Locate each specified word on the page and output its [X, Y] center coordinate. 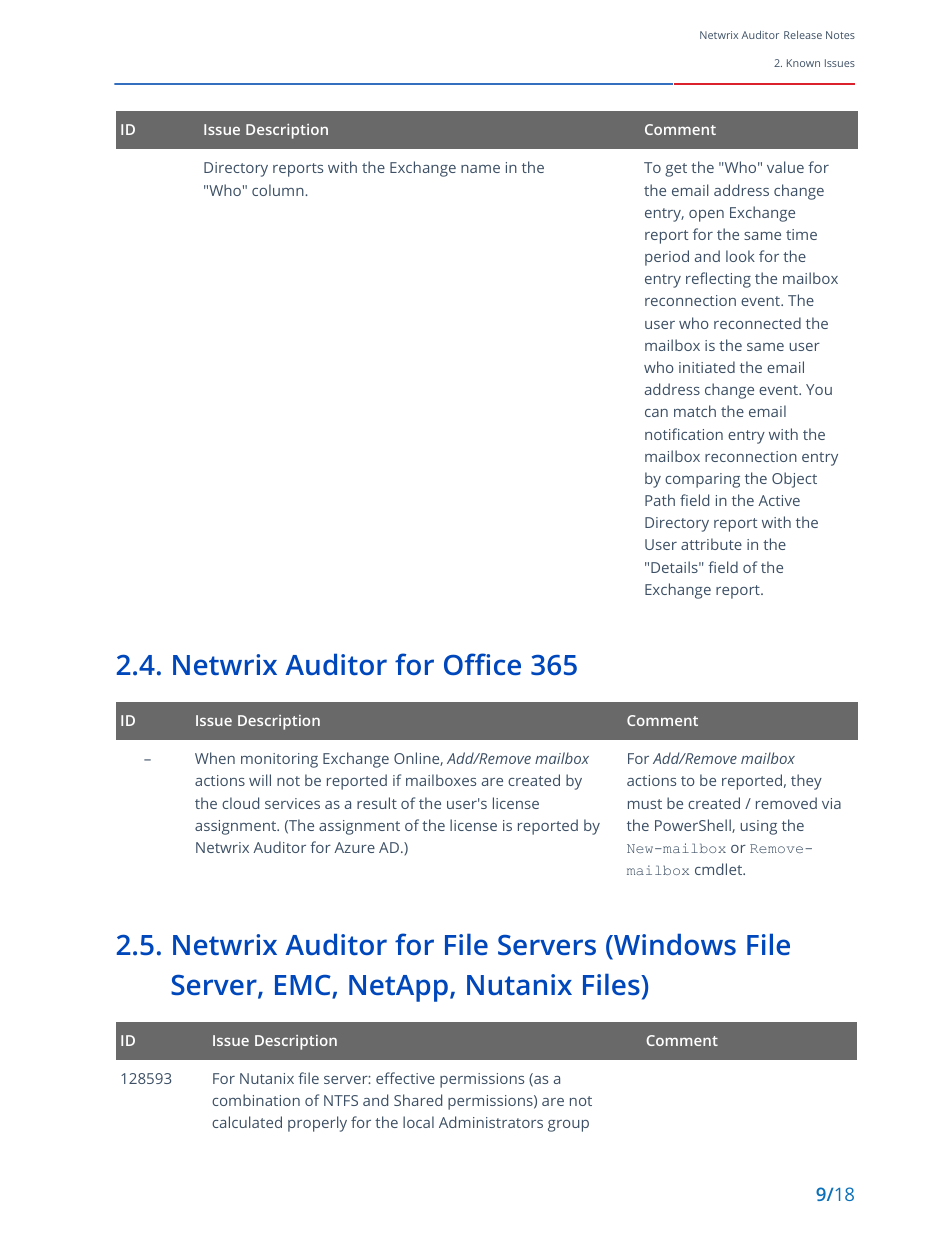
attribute [711, 544]
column [279, 190]
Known [803, 63]
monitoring [279, 760]
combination [256, 1100]
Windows [674, 946]
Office [482, 664]
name [480, 169]
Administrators [491, 1122]
